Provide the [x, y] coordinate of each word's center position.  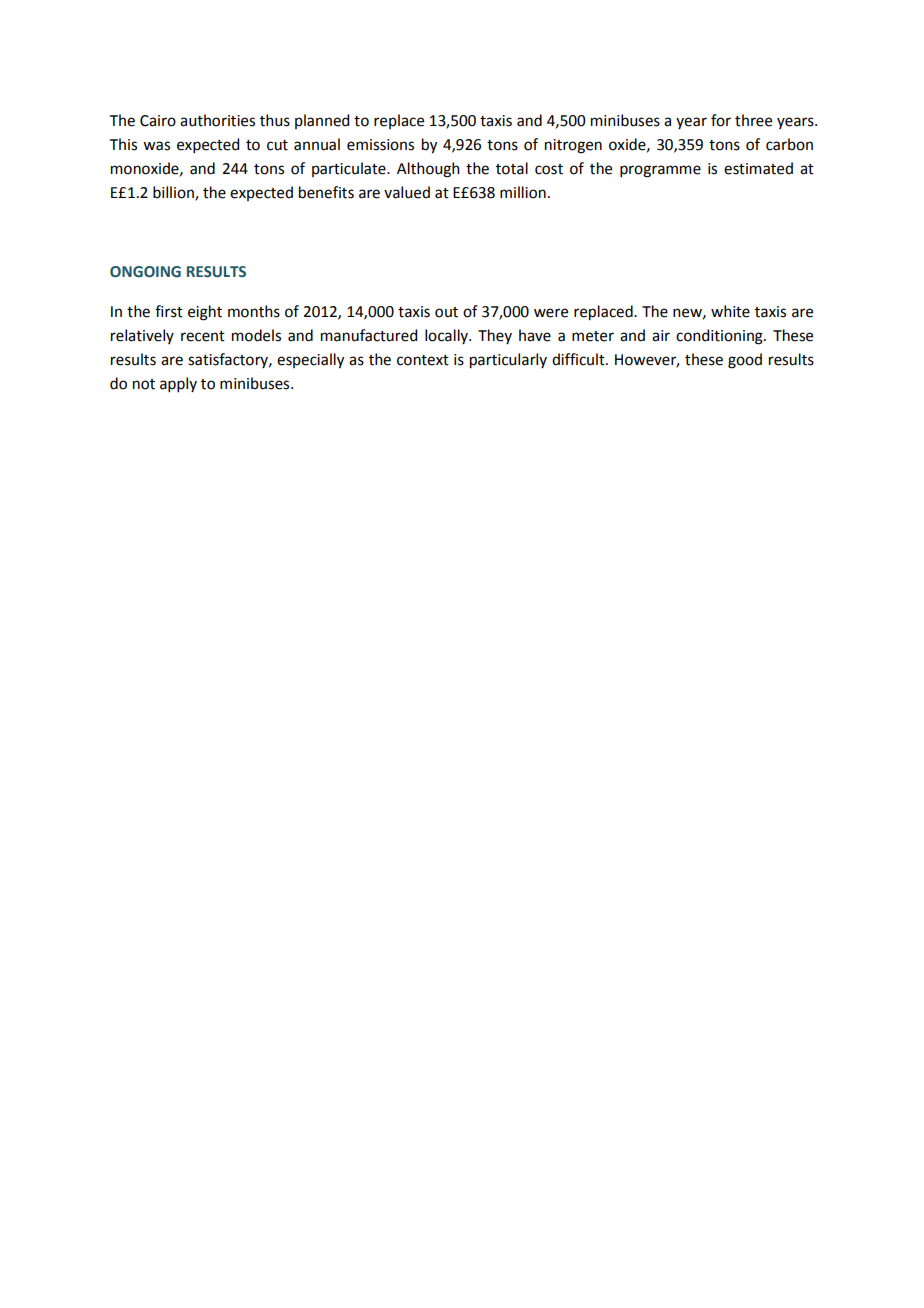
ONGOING [145, 272]
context [423, 360]
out [446, 312]
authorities [217, 120]
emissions [380, 145]
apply [178, 384]
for [721, 120]
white [730, 311]
